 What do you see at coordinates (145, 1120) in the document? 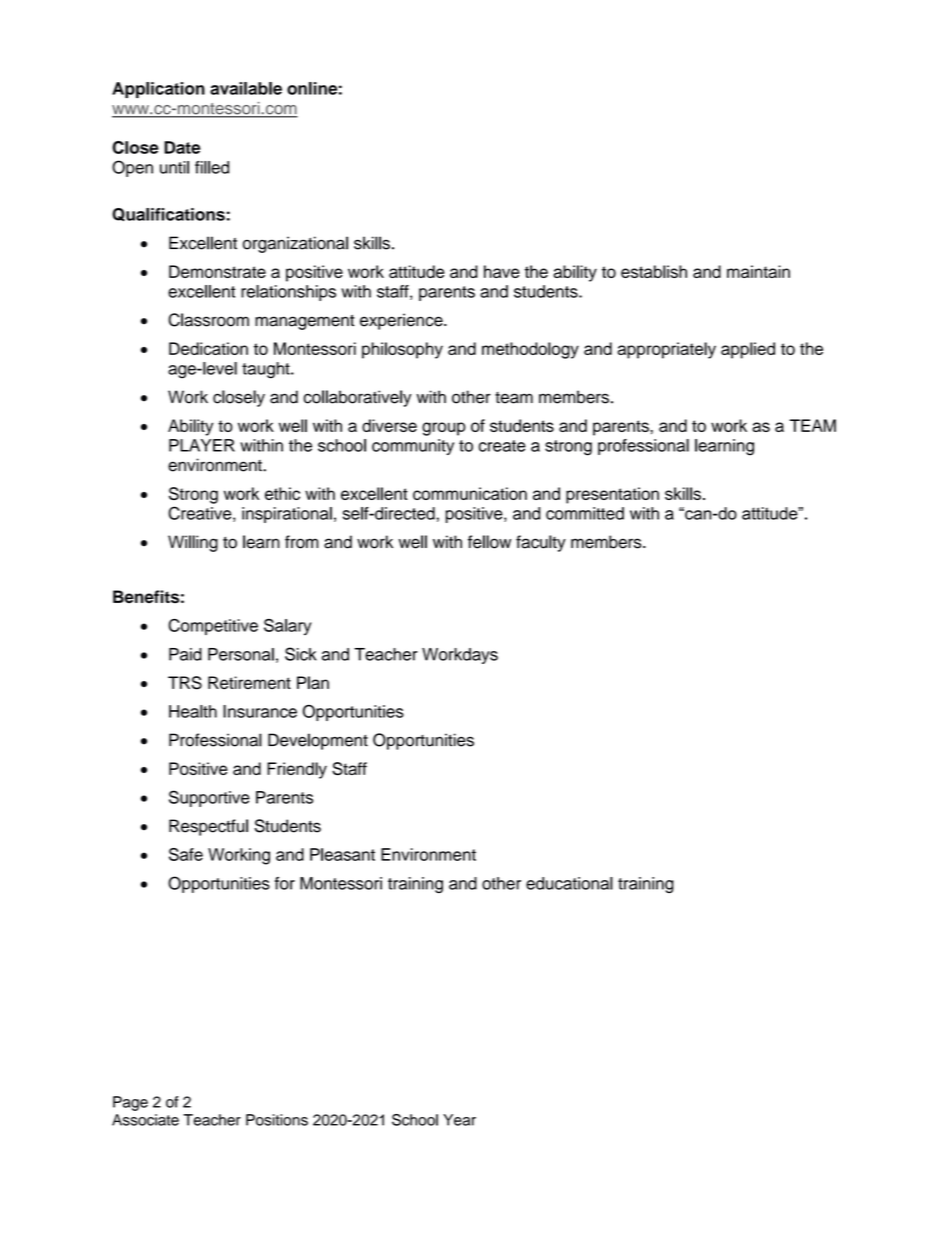
I see `Associate` at bounding box center [145, 1120].
